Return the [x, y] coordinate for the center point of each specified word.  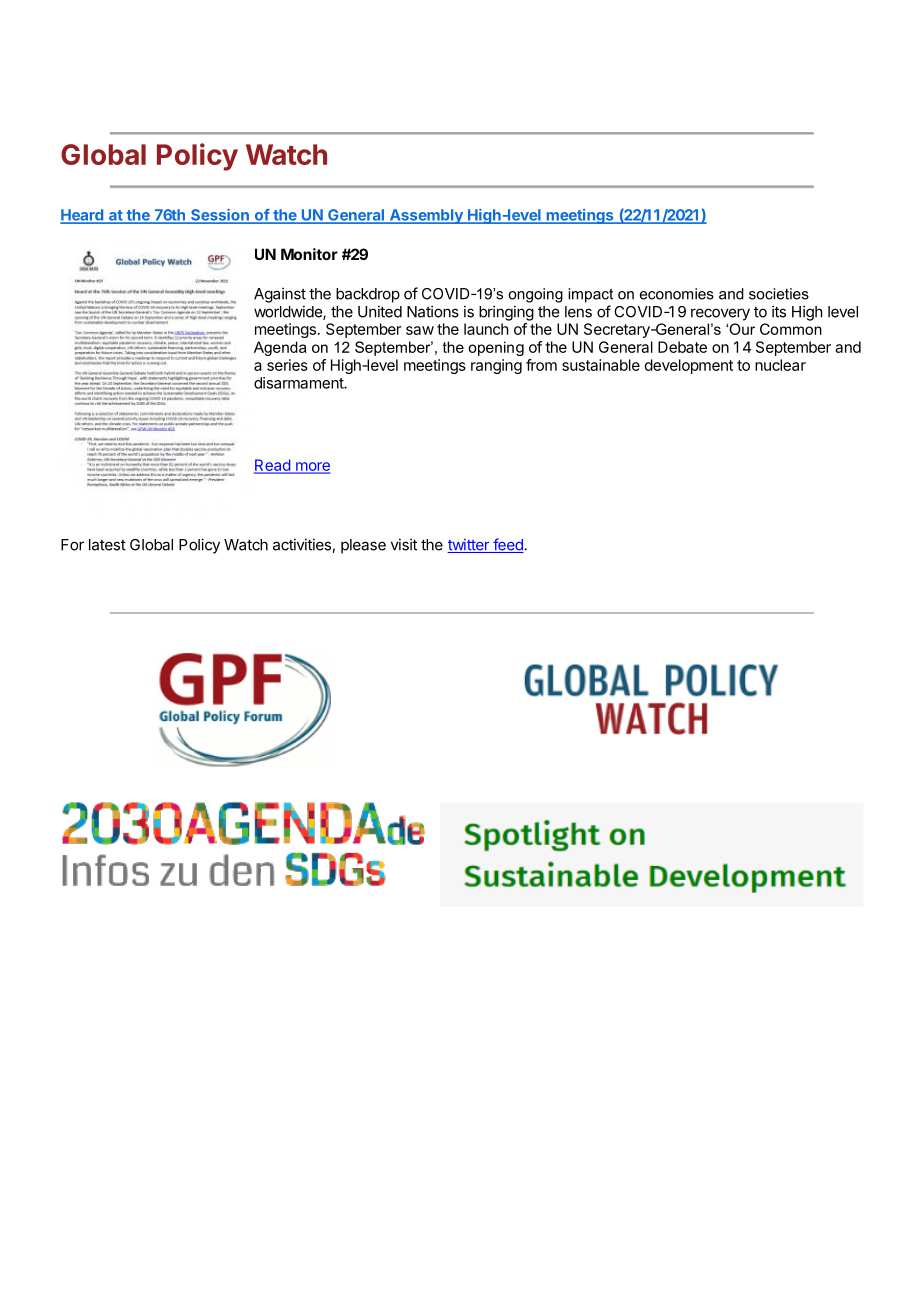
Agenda [280, 348]
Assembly [426, 216]
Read [273, 466]
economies [677, 294]
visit [404, 544]
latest [107, 545]
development [689, 366]
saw [420, 330]
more [312, 468]
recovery [720, 314]
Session [220, 216]
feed [507, 545]
